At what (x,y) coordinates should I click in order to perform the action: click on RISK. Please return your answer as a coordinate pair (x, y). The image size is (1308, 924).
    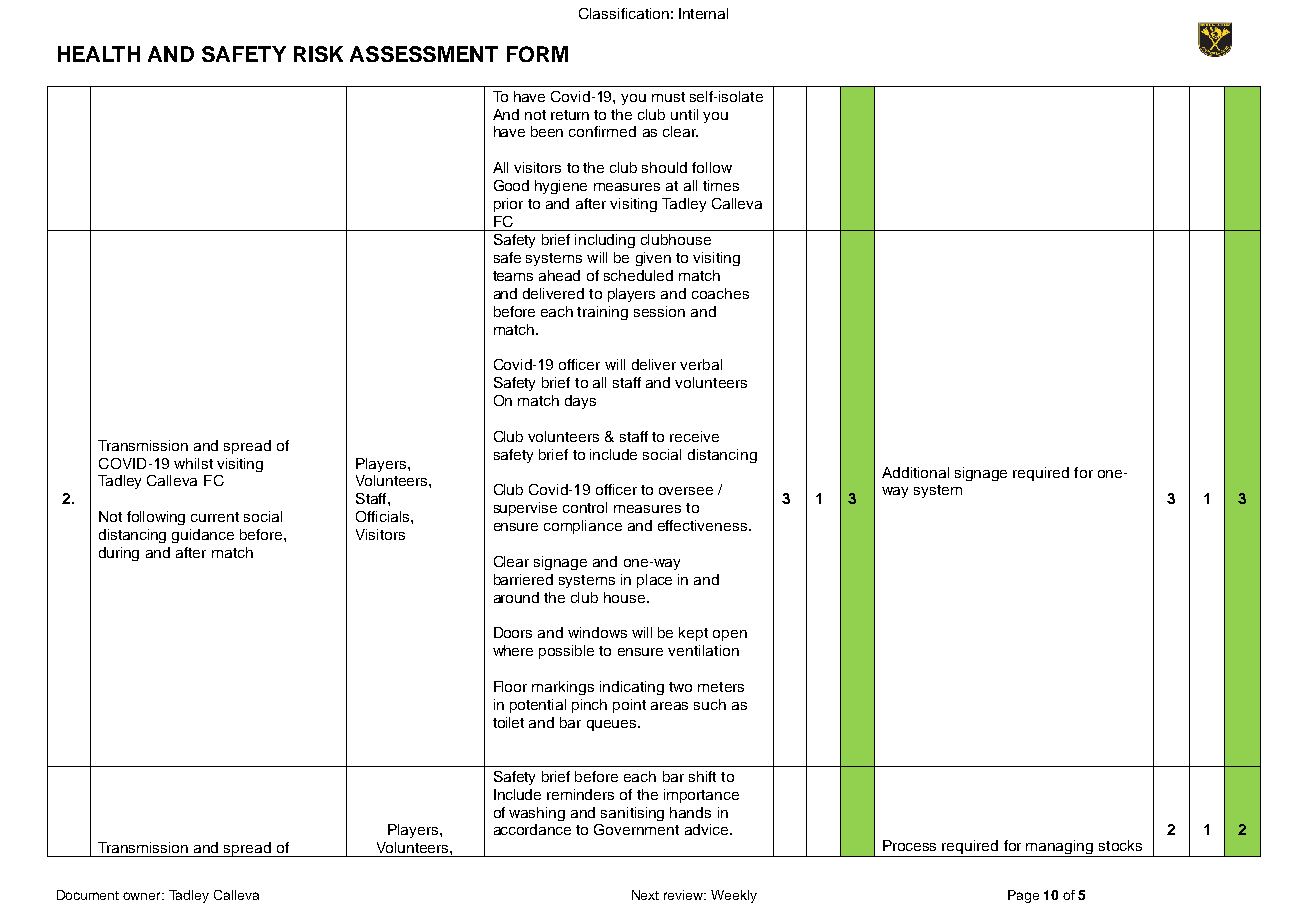
    Looking at the image, I should click on (318, 54).
